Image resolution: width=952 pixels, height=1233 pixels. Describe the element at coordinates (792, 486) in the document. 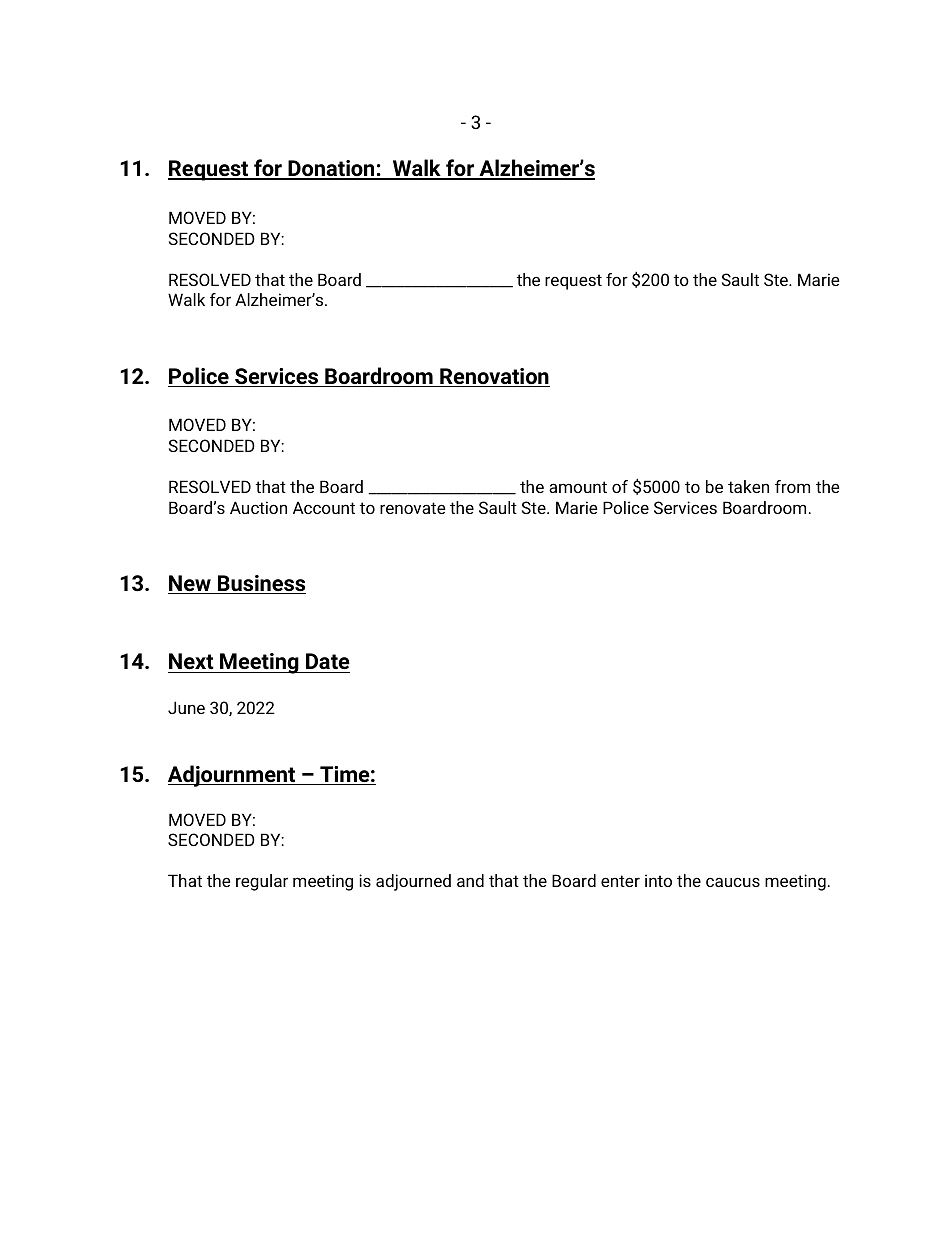

I see `from` at that location.
